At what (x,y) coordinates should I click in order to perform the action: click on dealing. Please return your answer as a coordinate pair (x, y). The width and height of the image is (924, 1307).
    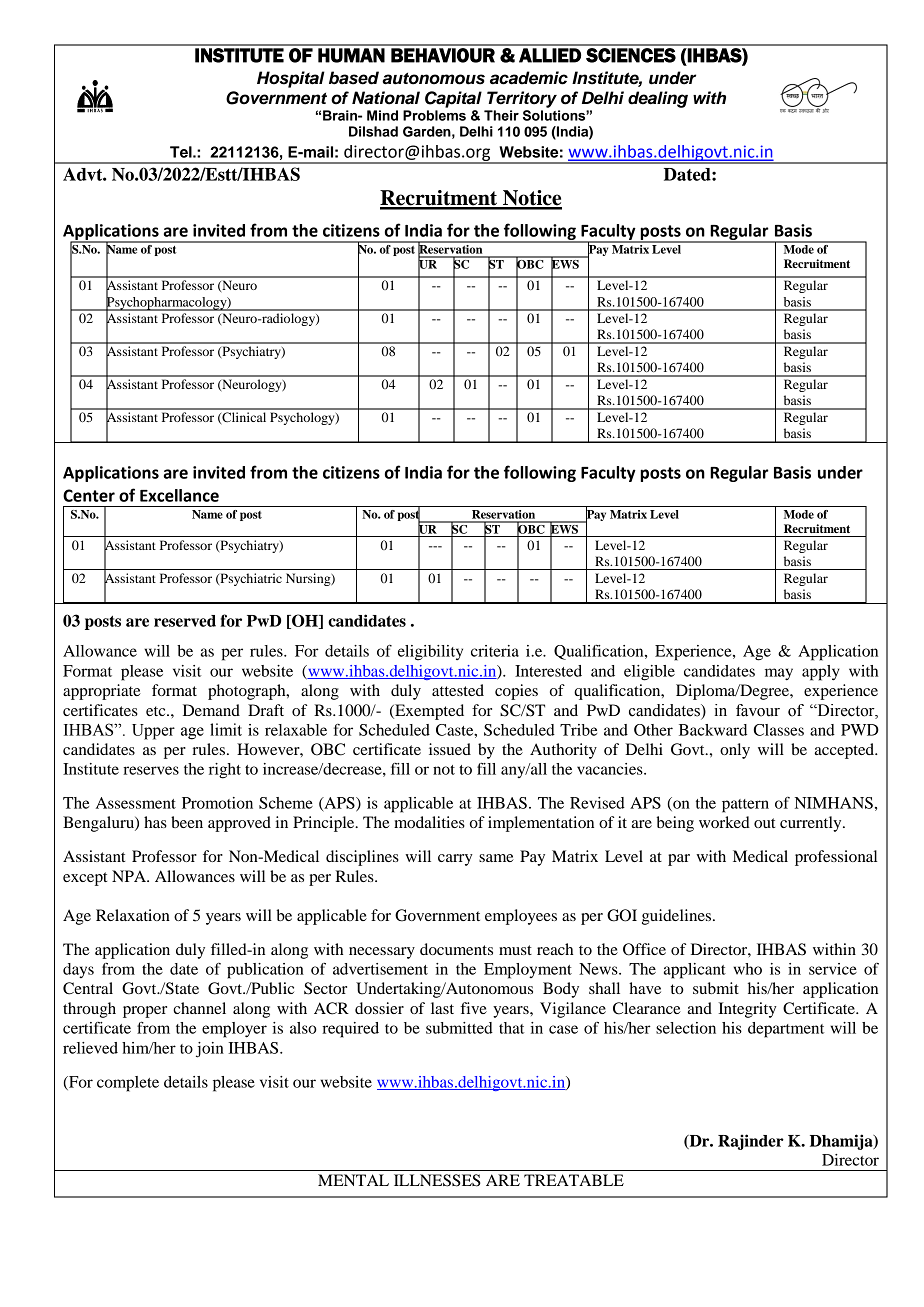
    Looking at the image, I should click on (658, 99).
